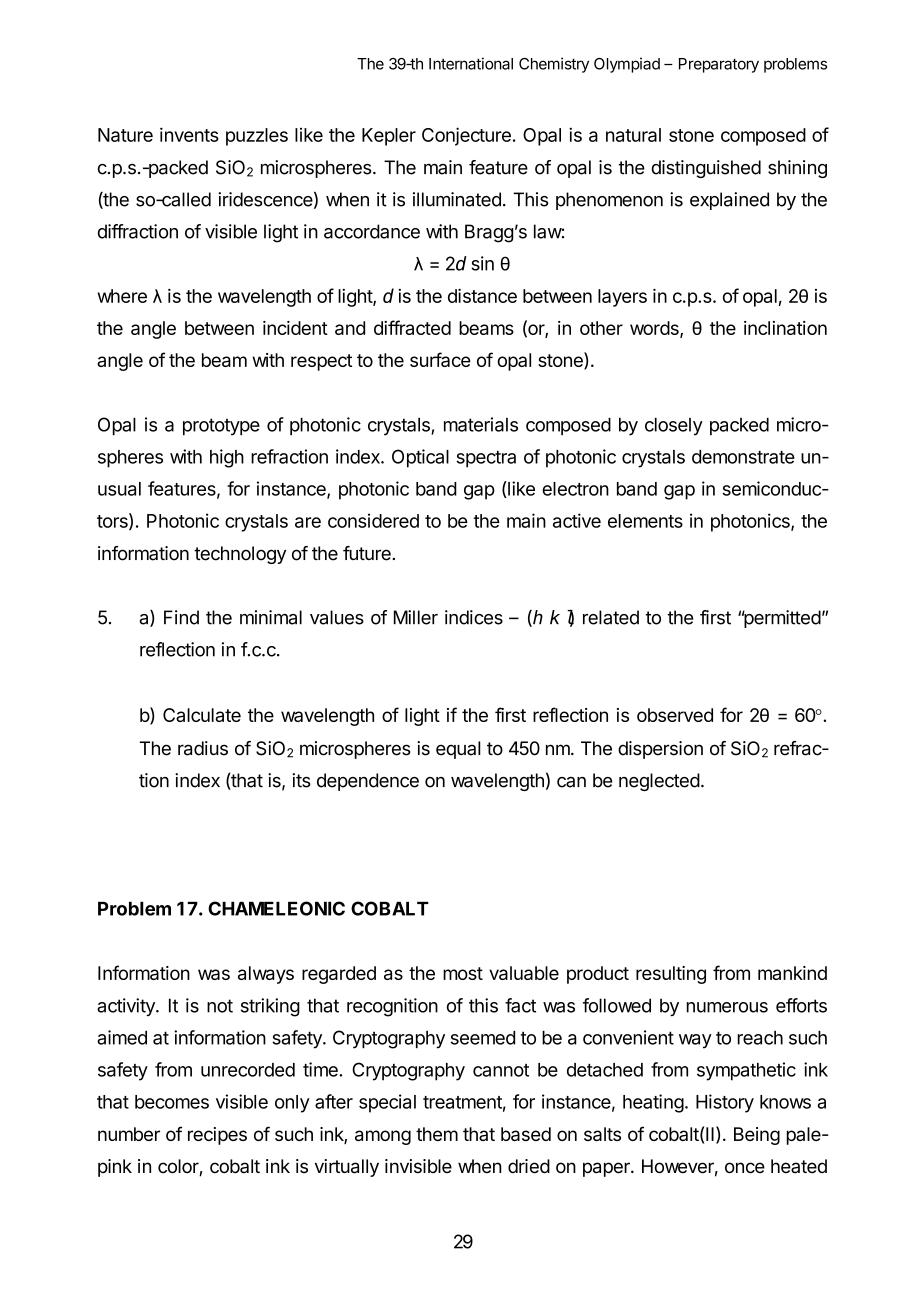 The width and height of the image is (924, 1308). What do you see at coordinates (189, 134) in the image?
I see `invents` at bounding box center [189, 134].
